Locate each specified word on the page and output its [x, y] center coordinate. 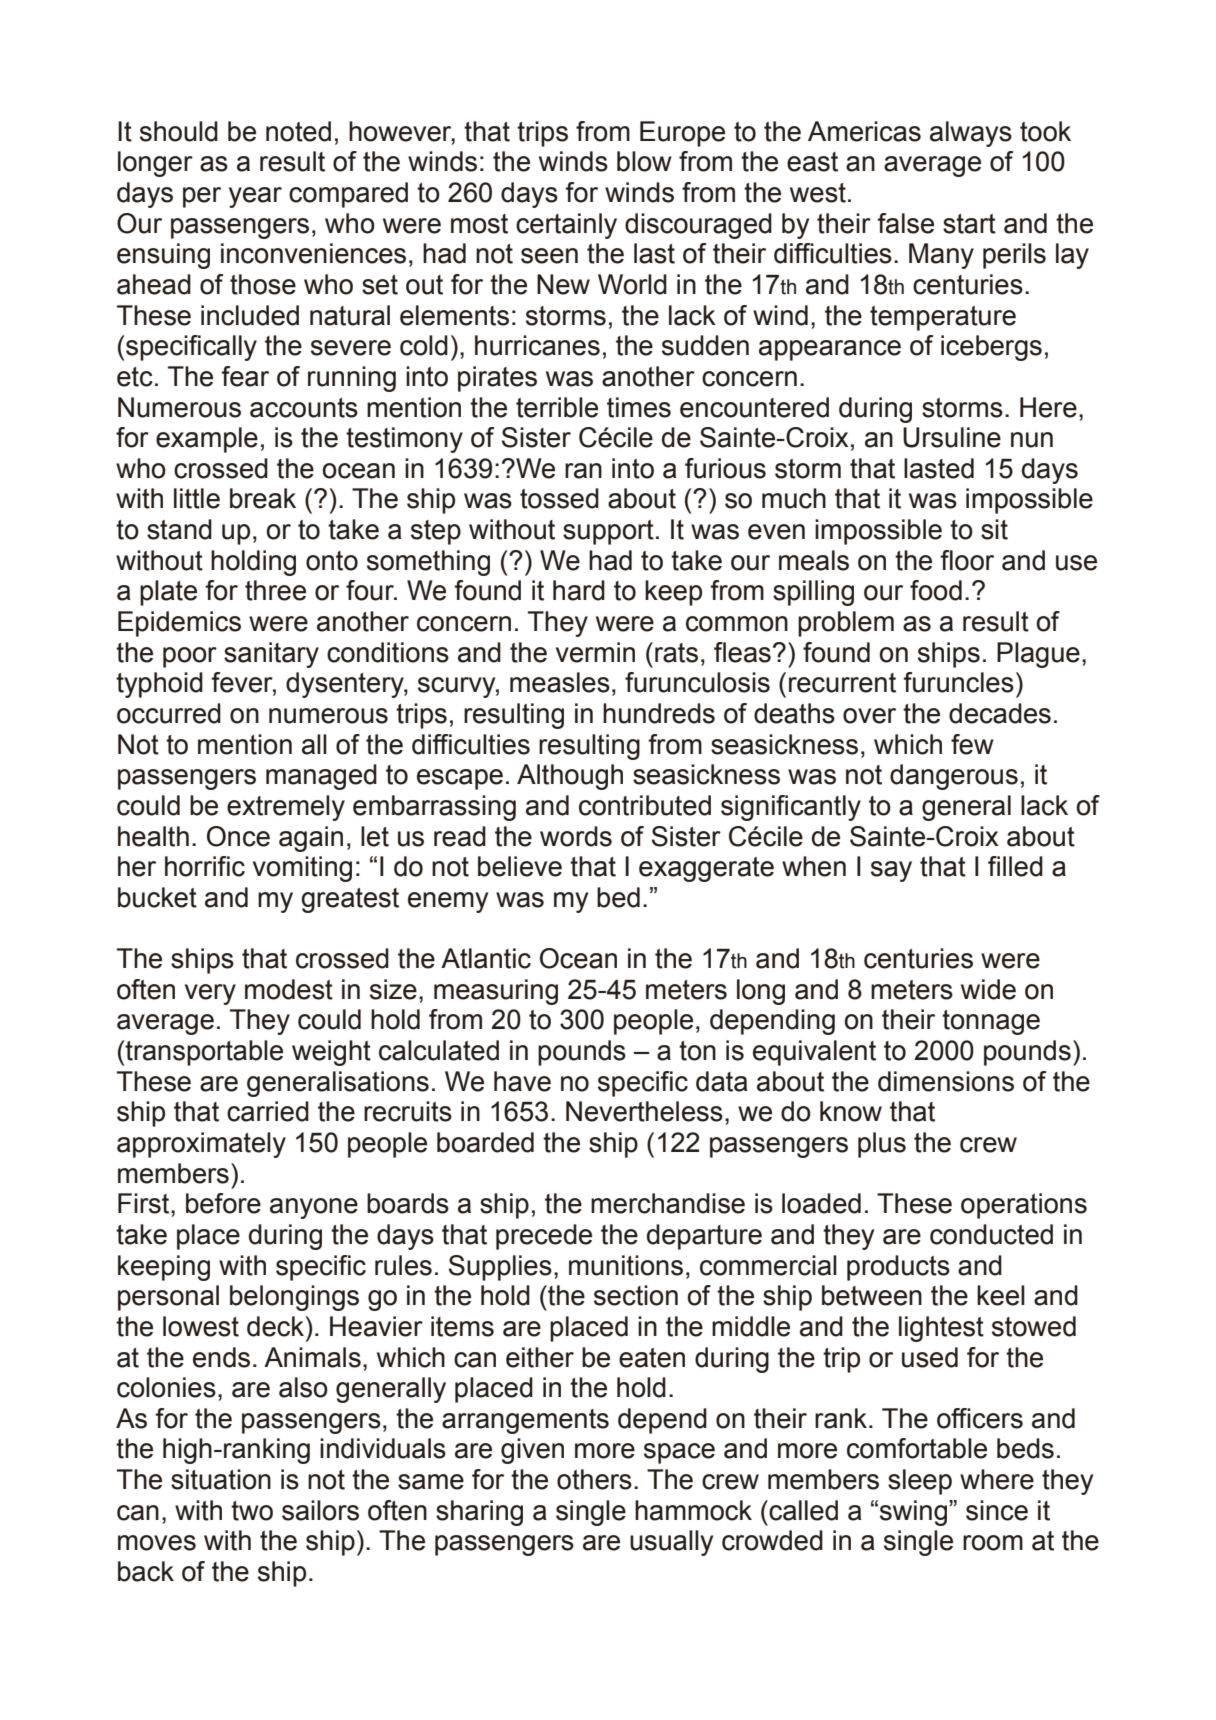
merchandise [668, 1203]
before [223, 1203]
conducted [991, 1234]
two [252, 1511]
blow [644, 161]
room [993, 1543]
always [971, 134]
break [263, 498]
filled [1015, 866]
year [255, 197]
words [576, 836]
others [594, 1479]
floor [967, 560]
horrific [205, 866]
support [608, 532]
